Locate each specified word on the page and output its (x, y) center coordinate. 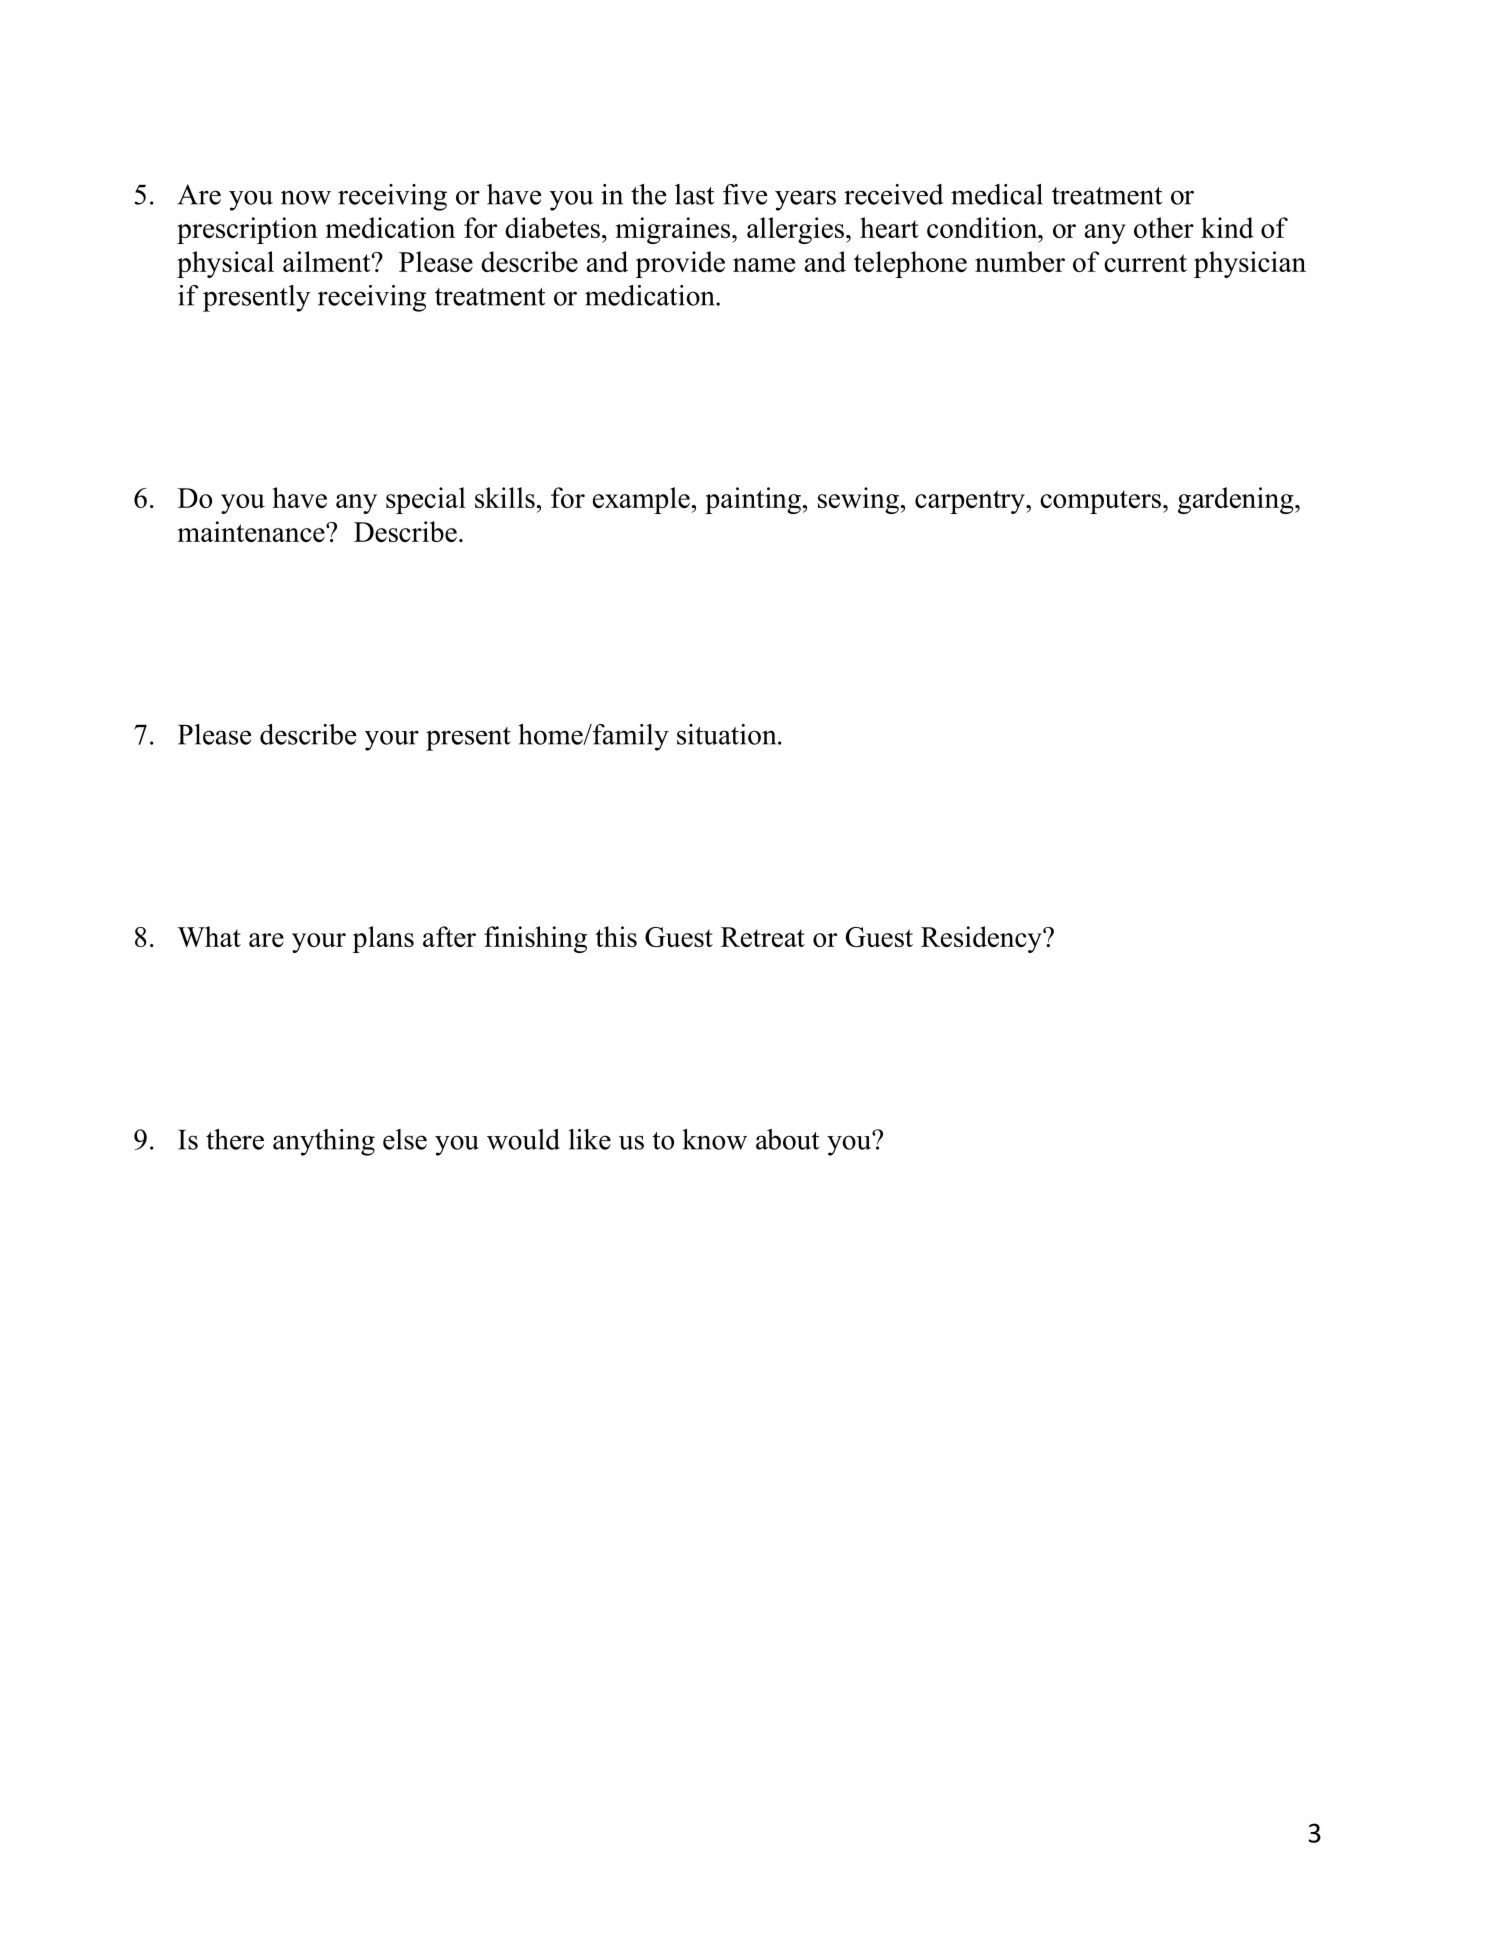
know (714, 1139)
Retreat (763, 937)
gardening (1237, 500)
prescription (247, 230)
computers (1100, 502)
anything (324, 1142)
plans (383, 939)
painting (753, 500)
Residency (982, 939)
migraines (674, 230)
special (426, 500)
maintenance (252, 531)
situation (728, 734)
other (1164, 227)
